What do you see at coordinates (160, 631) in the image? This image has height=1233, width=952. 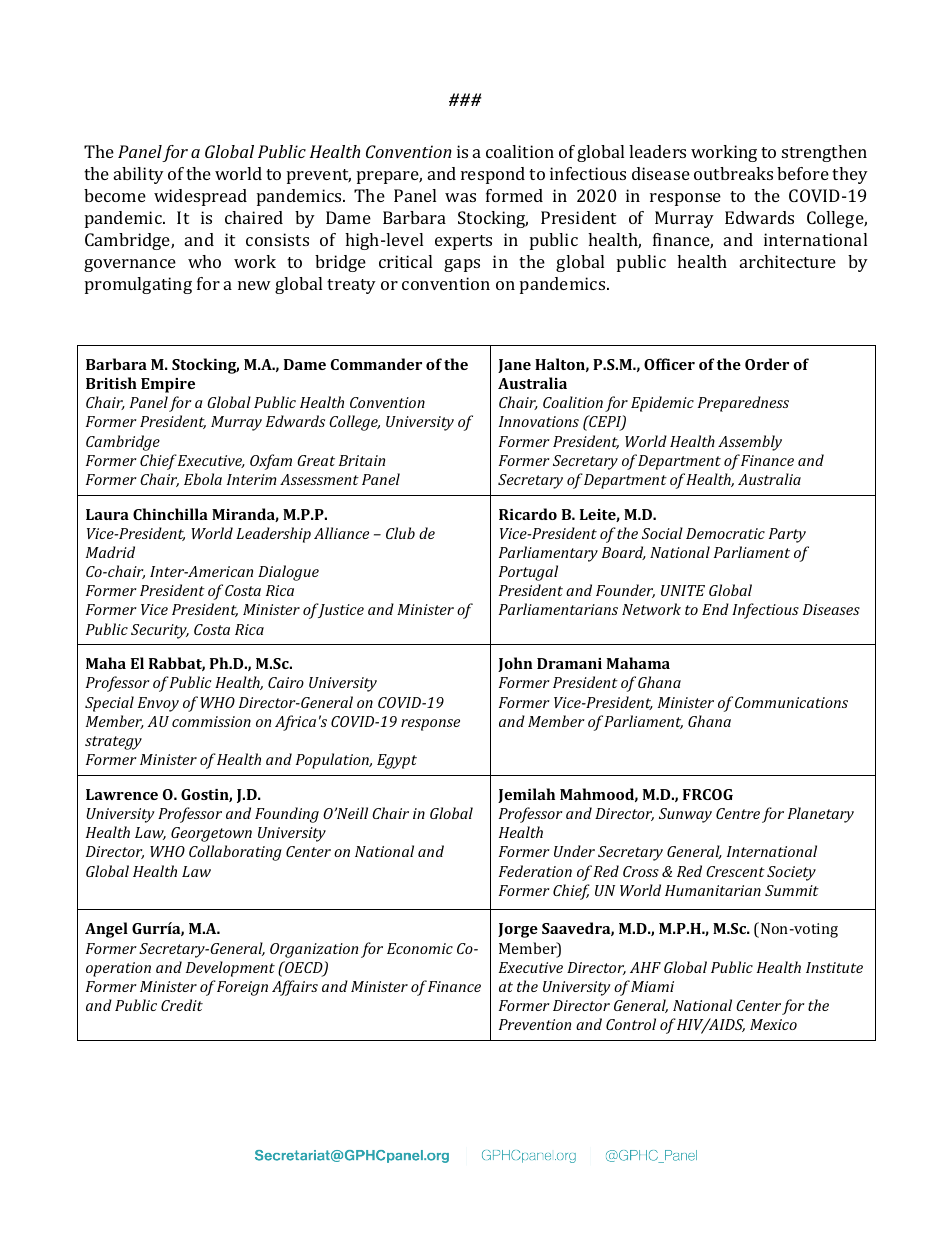 I see `Security` at bounding box center [160, 631].
